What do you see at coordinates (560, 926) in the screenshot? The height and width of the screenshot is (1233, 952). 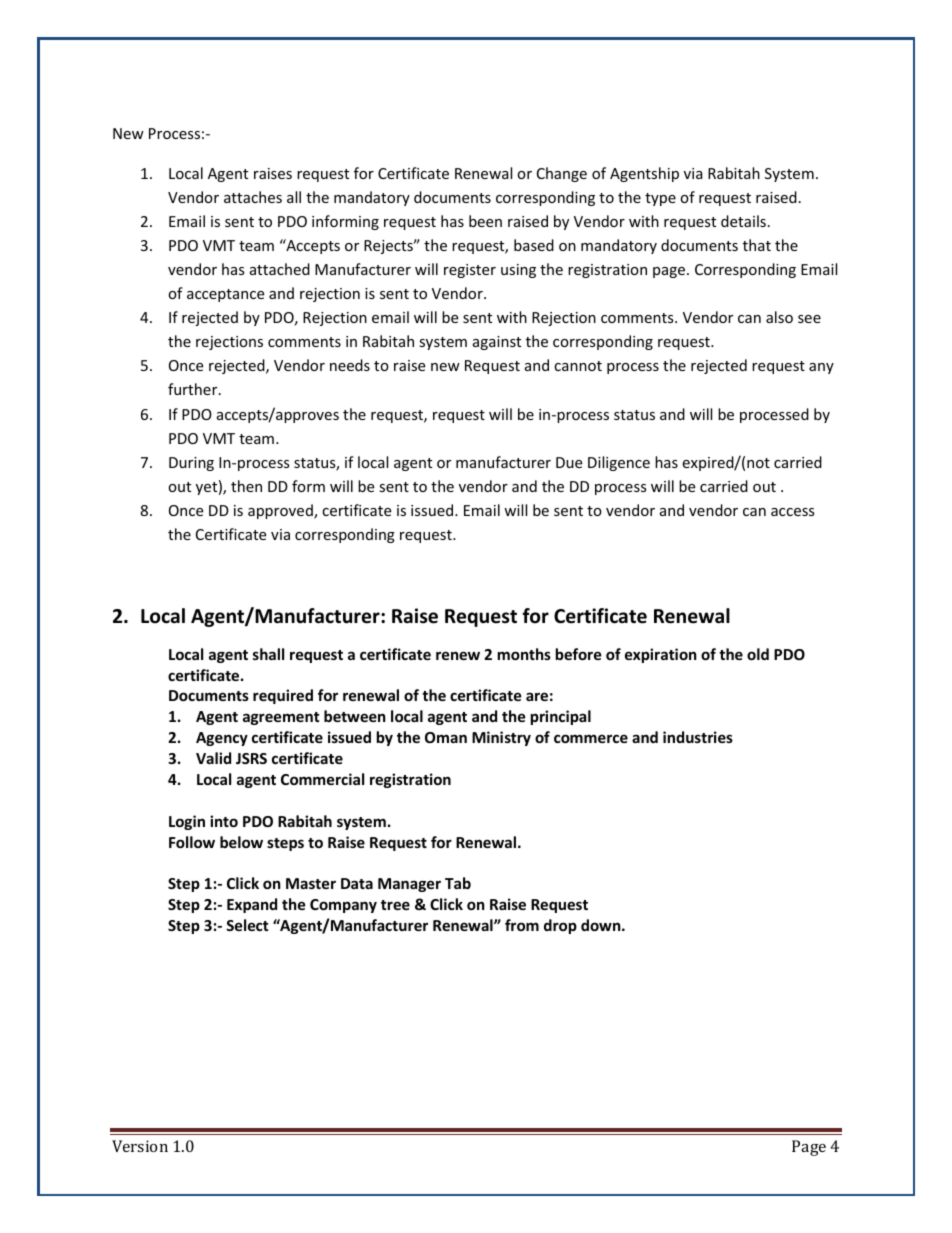 I see `drop` at bounding box center [560, 926].
